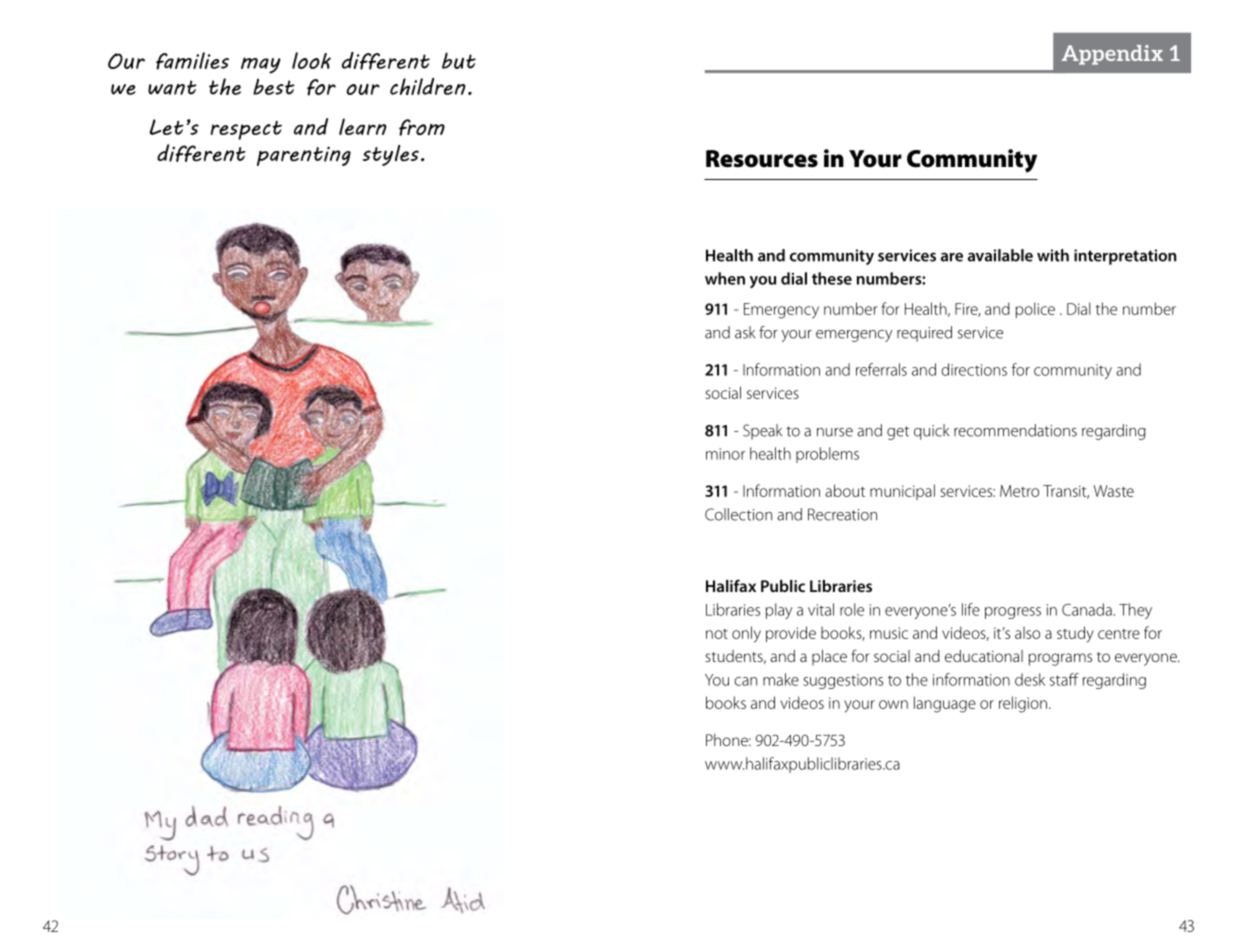 The width and height of the page is (1233, 952). What do you see at coordinates (974, 369) in the page?
I see `directions` at bounding box center [974, 369].
